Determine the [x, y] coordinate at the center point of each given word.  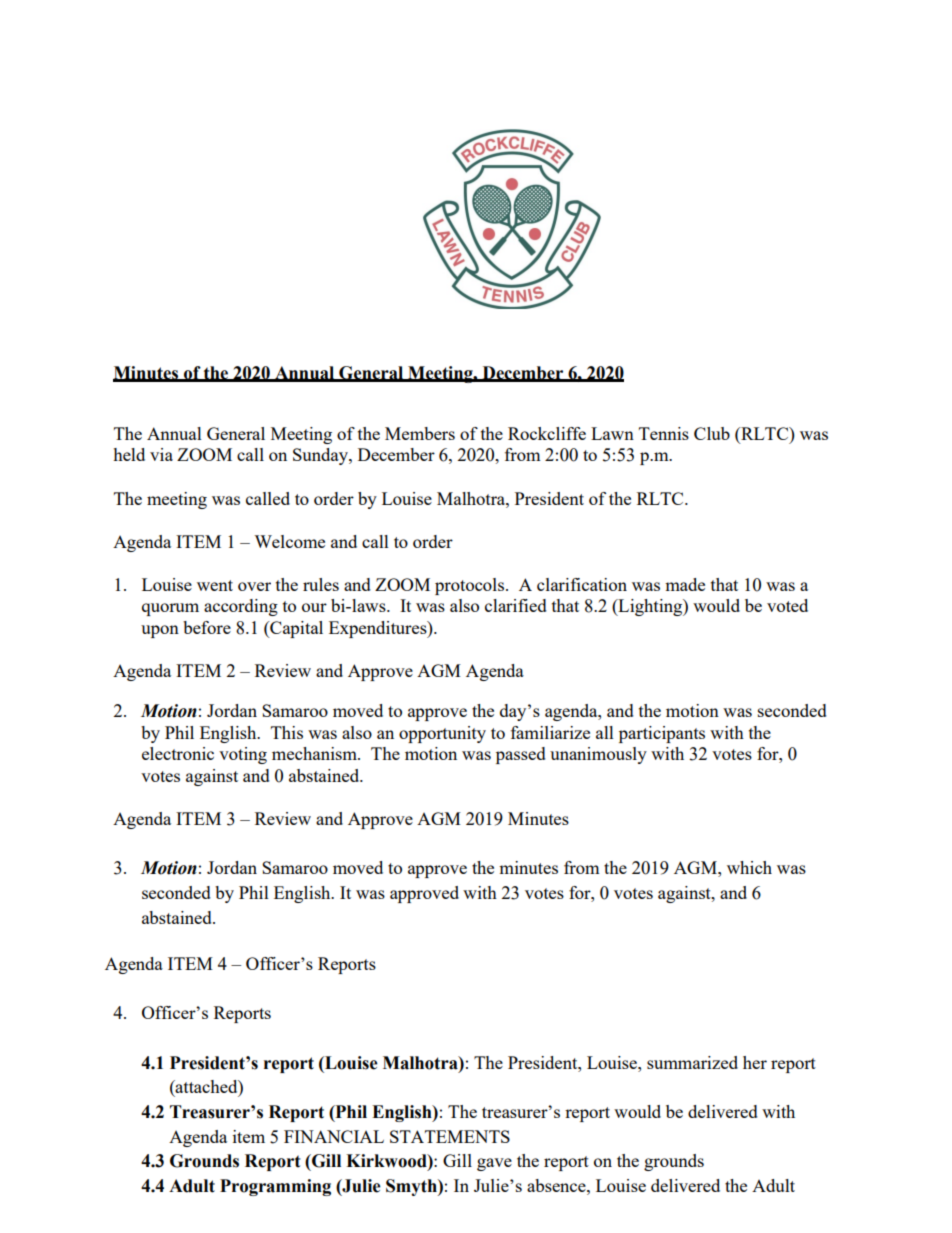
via [161, 454]
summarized [692, 1062]
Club [712, 433]
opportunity [442, 734]
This [287, 732]
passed [521, 755]
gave [494, 1164]
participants [662, 734]
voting [243, 755]
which [749, 867]
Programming [275, 1187]
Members [420, 433]
